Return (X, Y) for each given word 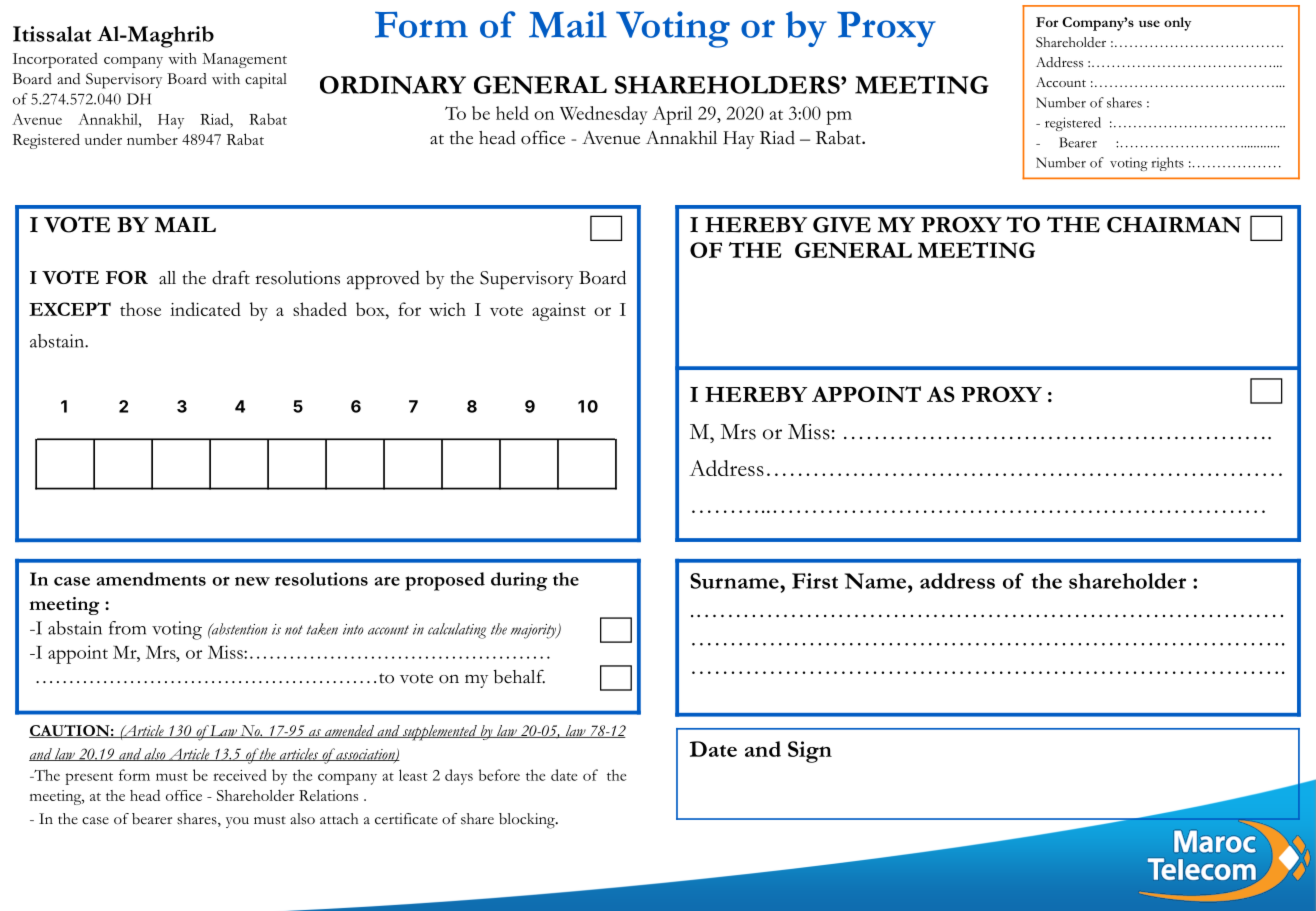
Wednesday (604, 115)
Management (244, 60)
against (559, 312)
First (815, 581)
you (237, 822)
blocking (528, 821)
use (1149, 23)
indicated (205, 309)
